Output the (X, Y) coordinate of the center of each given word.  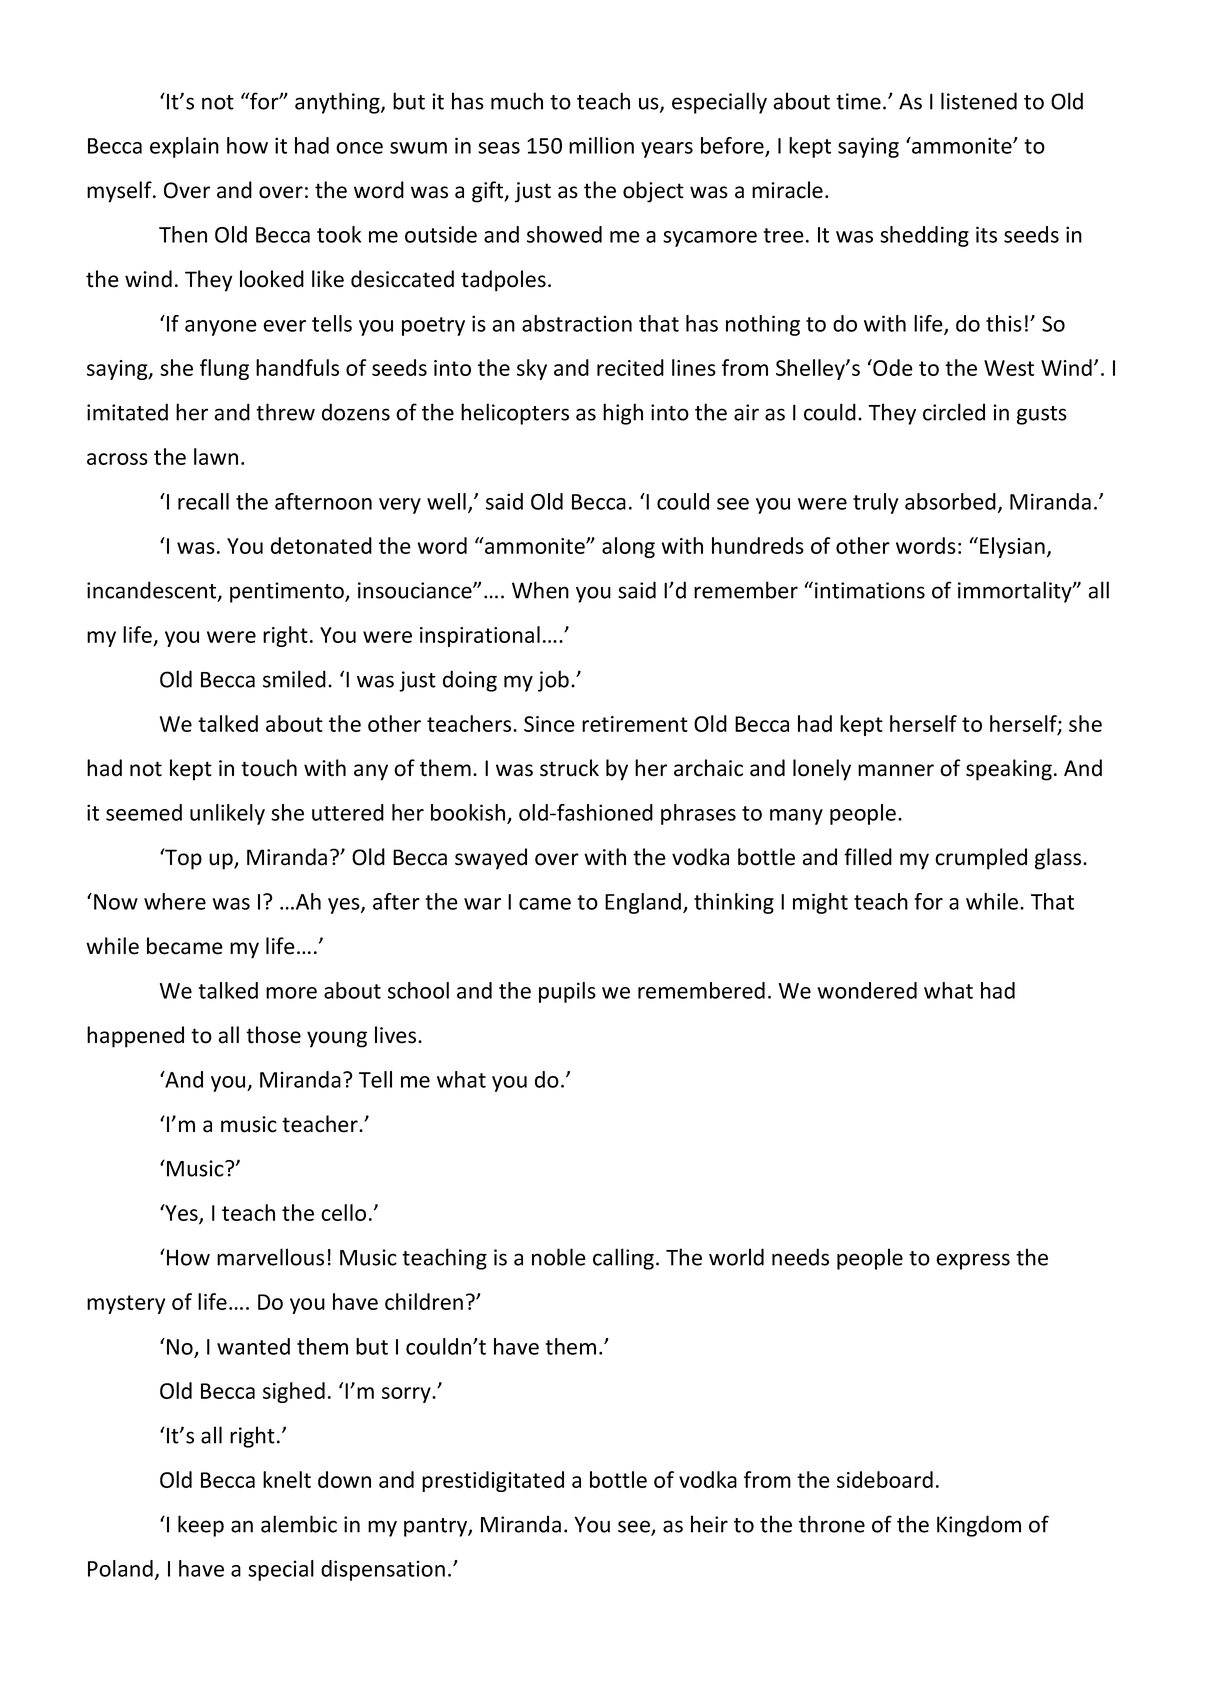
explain (184, 147)
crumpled (981, 859)
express (973, 1261)
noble (559, 1257)
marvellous (270, 1257)
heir (709, 1524)
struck (569, 768)
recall (203, 501)
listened (979, 101)
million (601, 145)
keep (201, 1526)
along (628, 547)
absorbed (950, 501)
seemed (144, 812)
